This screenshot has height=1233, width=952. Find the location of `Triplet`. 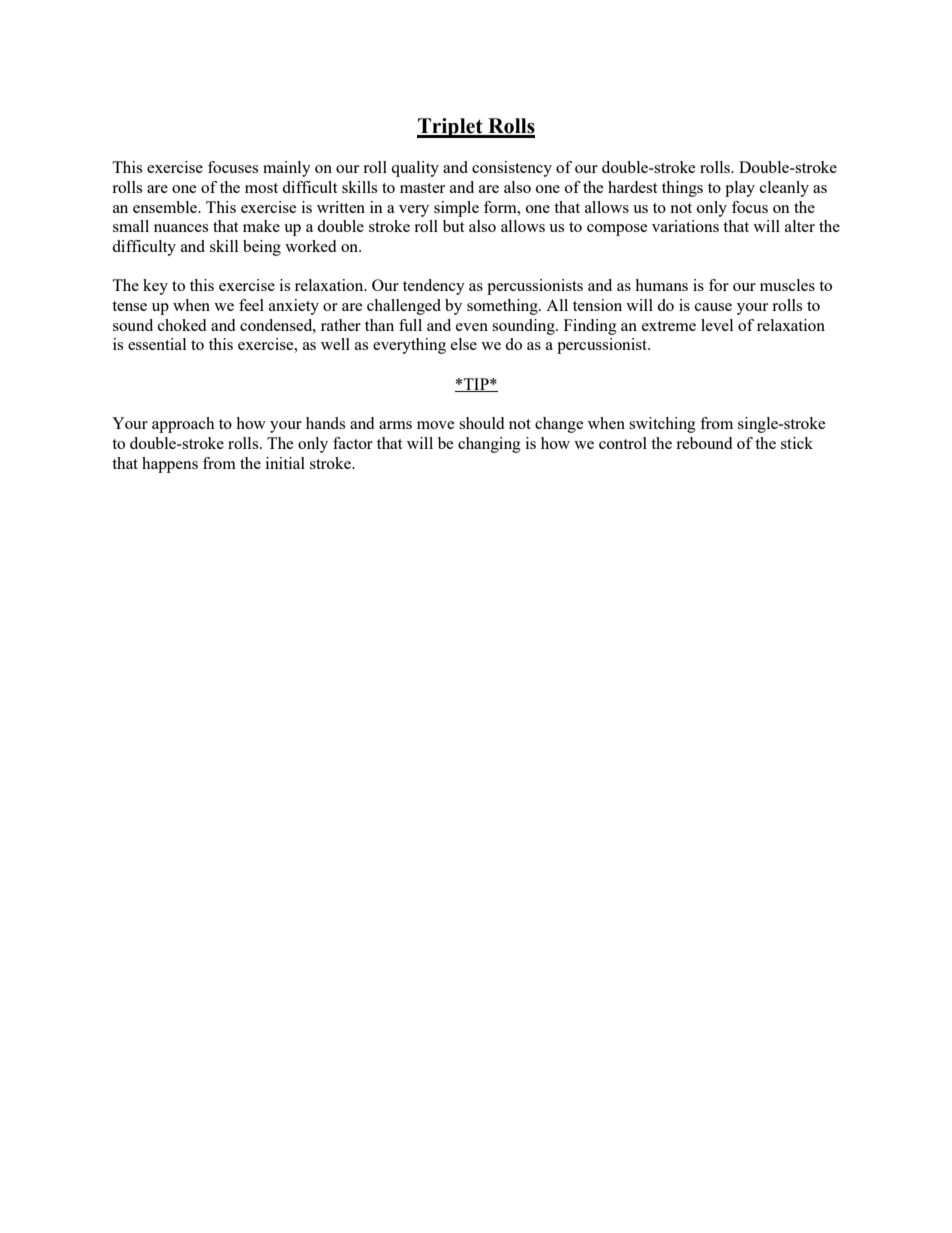

Triplet is located at coordinates (451, 128).
